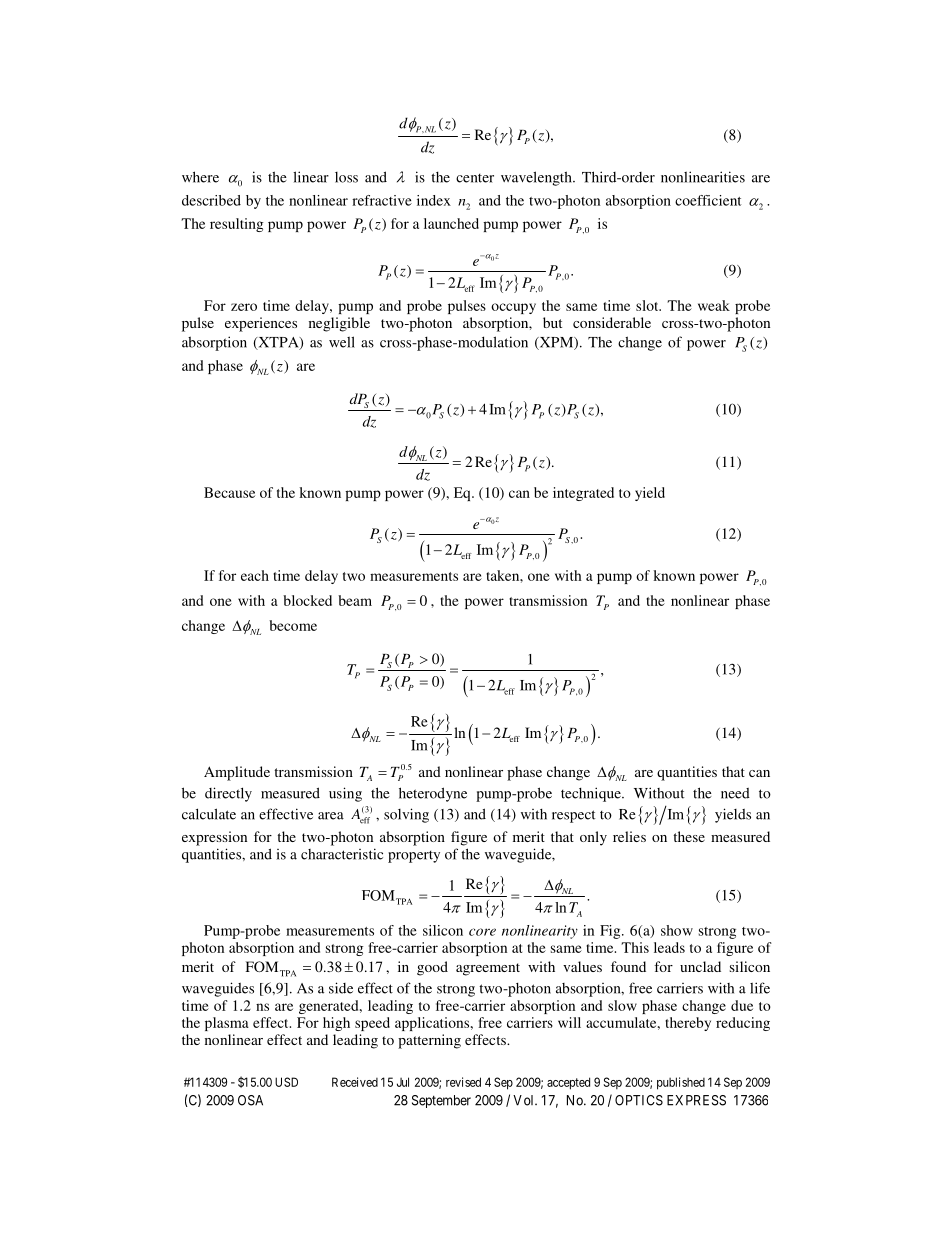 This screenshot has width=952, height=1233. Describe the element at coordinates (513, 308) in the screenshot. I see `occupy` at that location.
